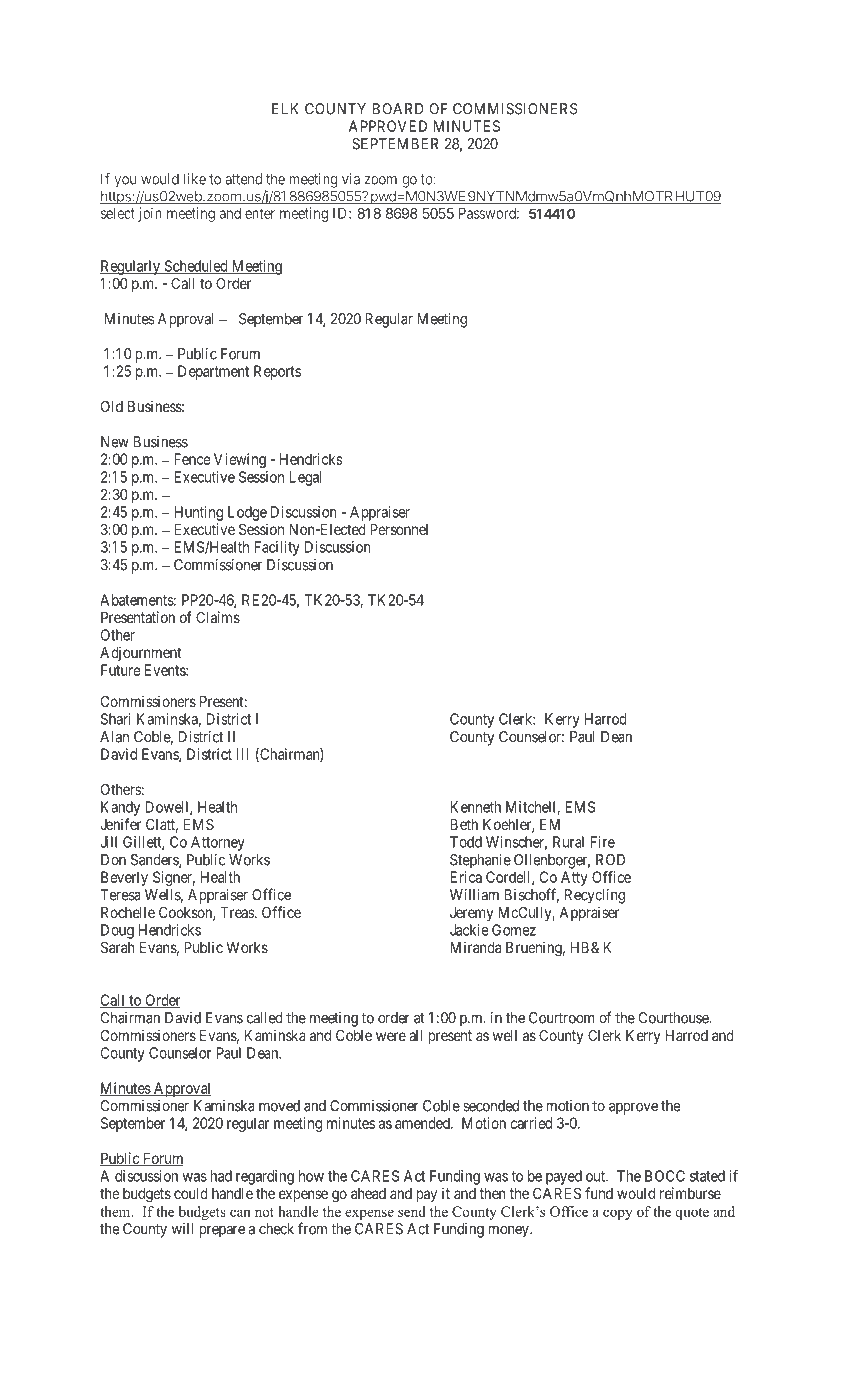 This document has width=849, height=1400. I want to click on Department, so click(213, 372).
